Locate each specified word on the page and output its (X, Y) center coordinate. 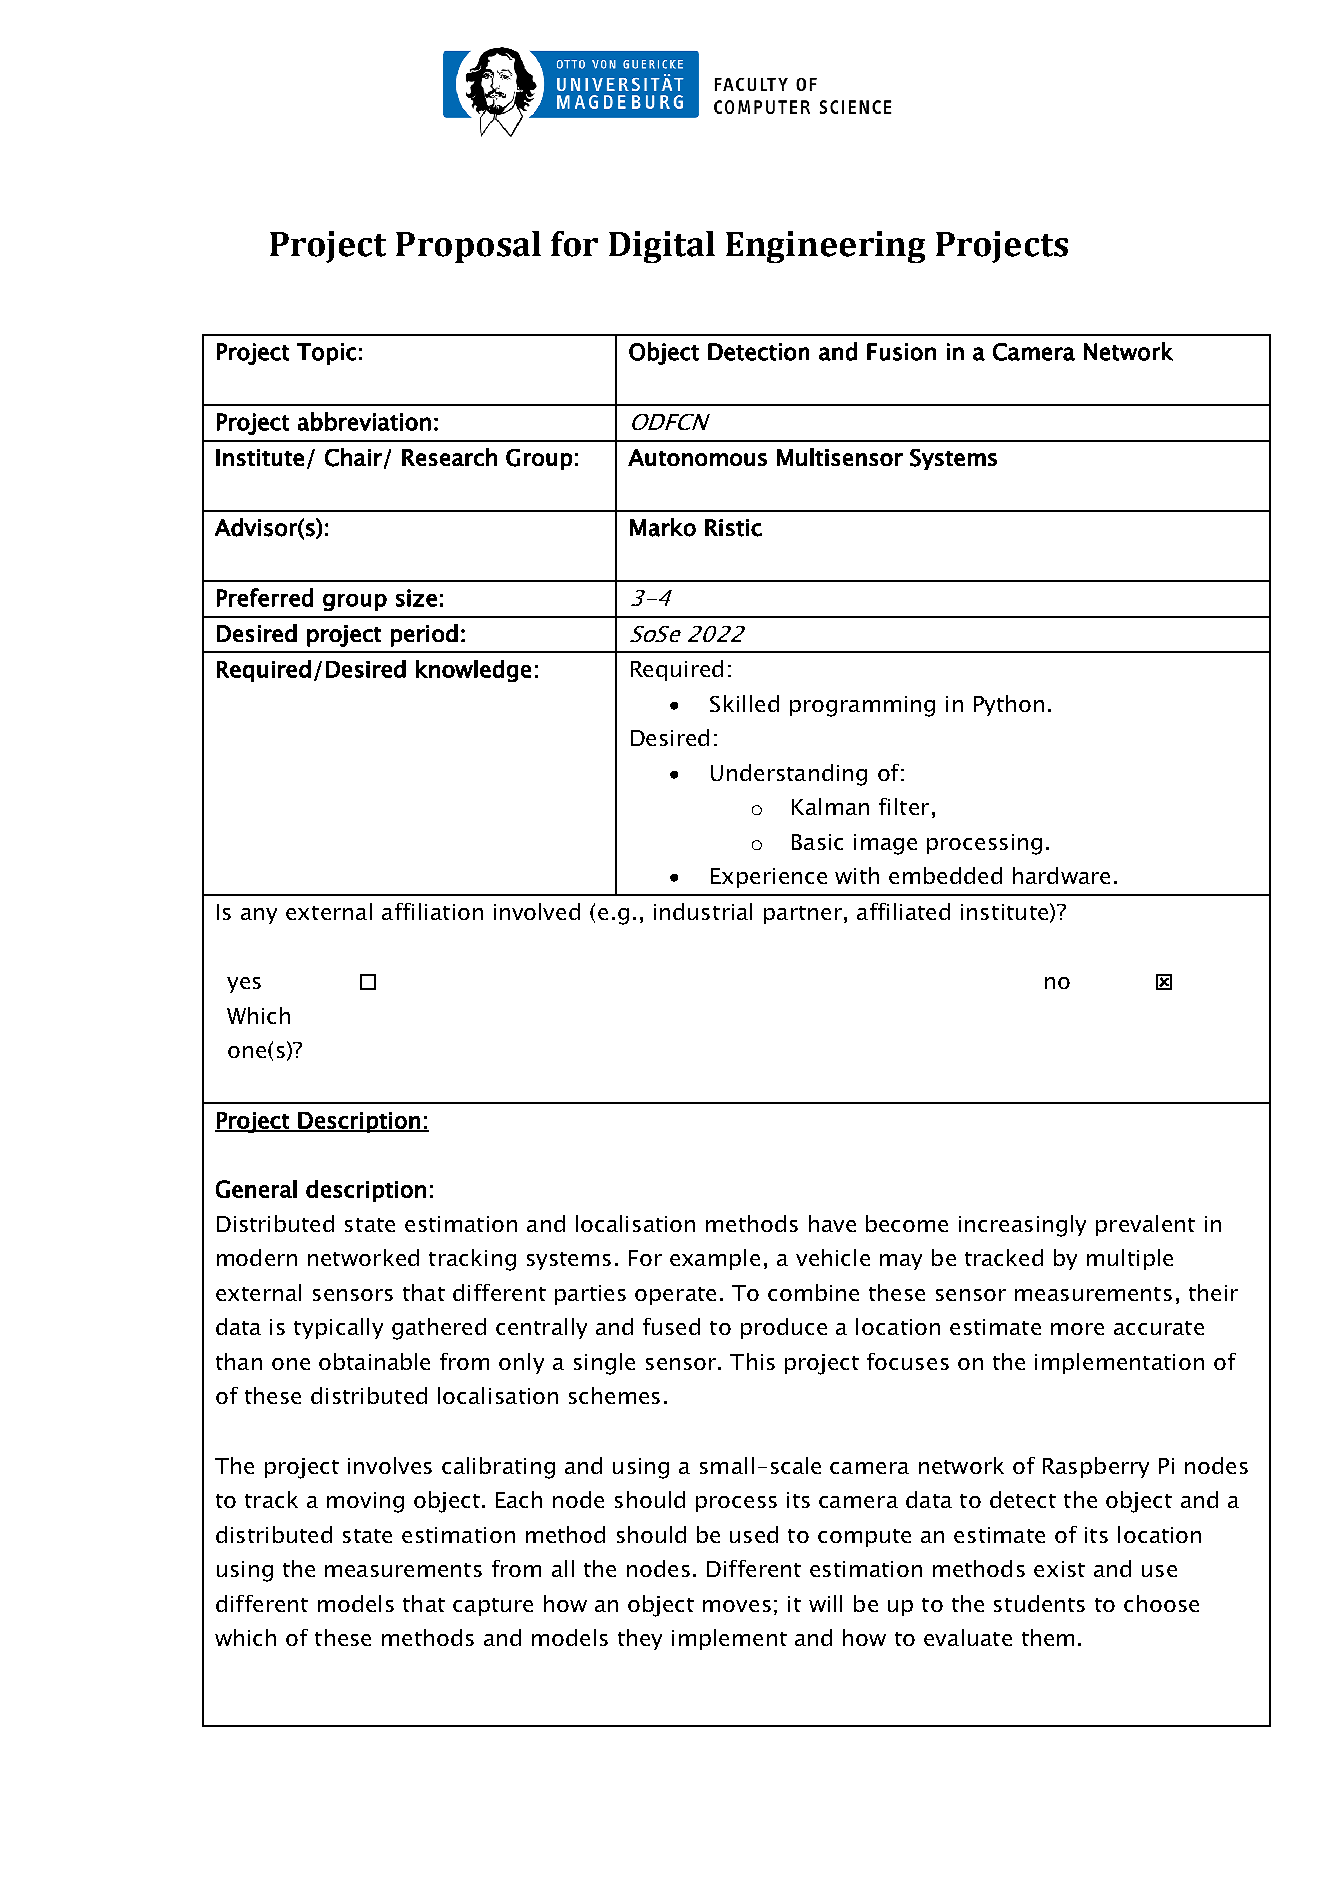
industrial (703, 911)
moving (365, 1502)
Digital (662, 247)
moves (737, 1606)
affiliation (432, 911)
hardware (1061, 875)
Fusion (901, 352)
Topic (326, 354)
